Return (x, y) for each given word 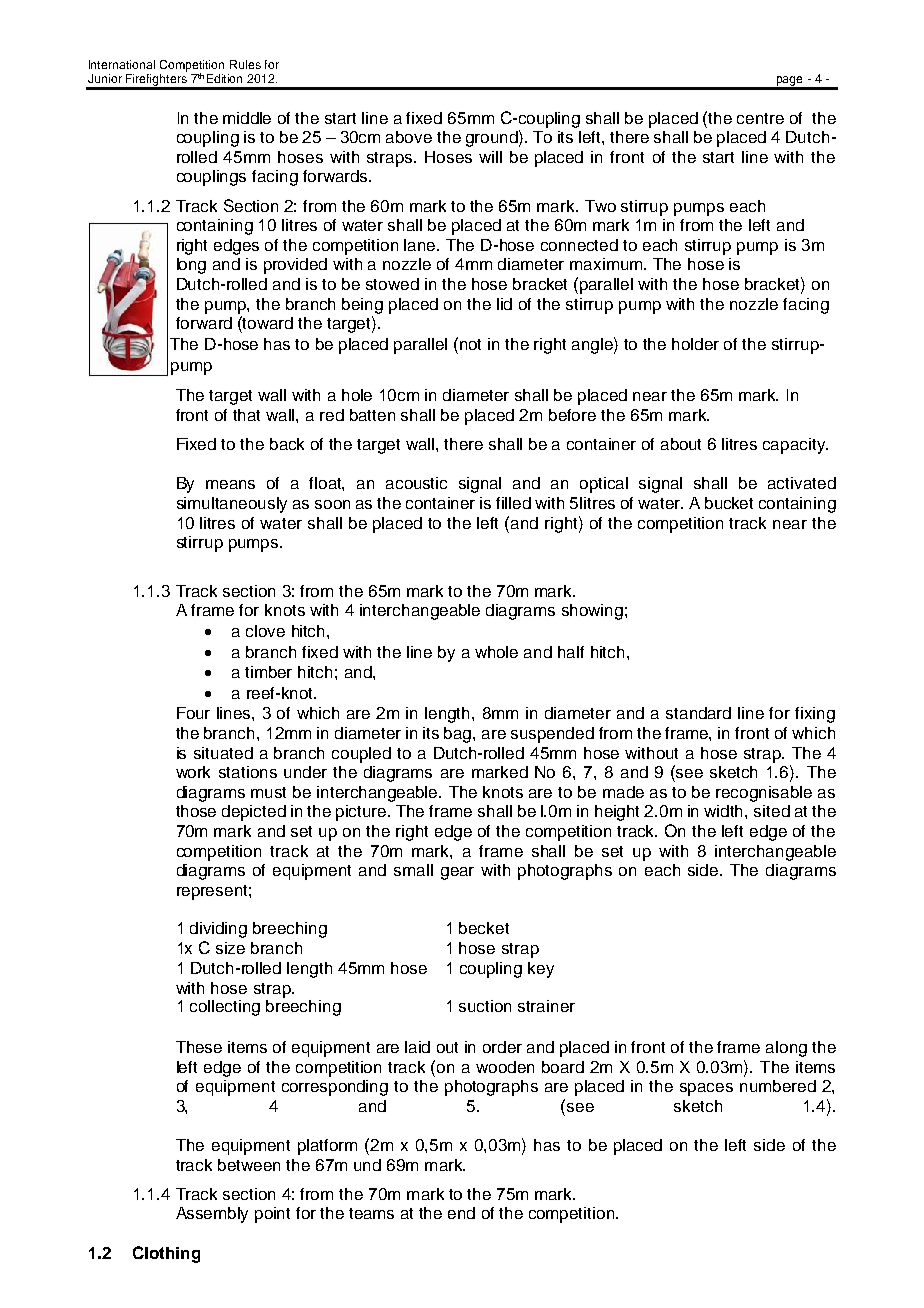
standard (698, 713)
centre (760, 118)
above (409, 137)
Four (193, 713)
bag (459, 735)
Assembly (212, 1215)
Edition (224, 78)
